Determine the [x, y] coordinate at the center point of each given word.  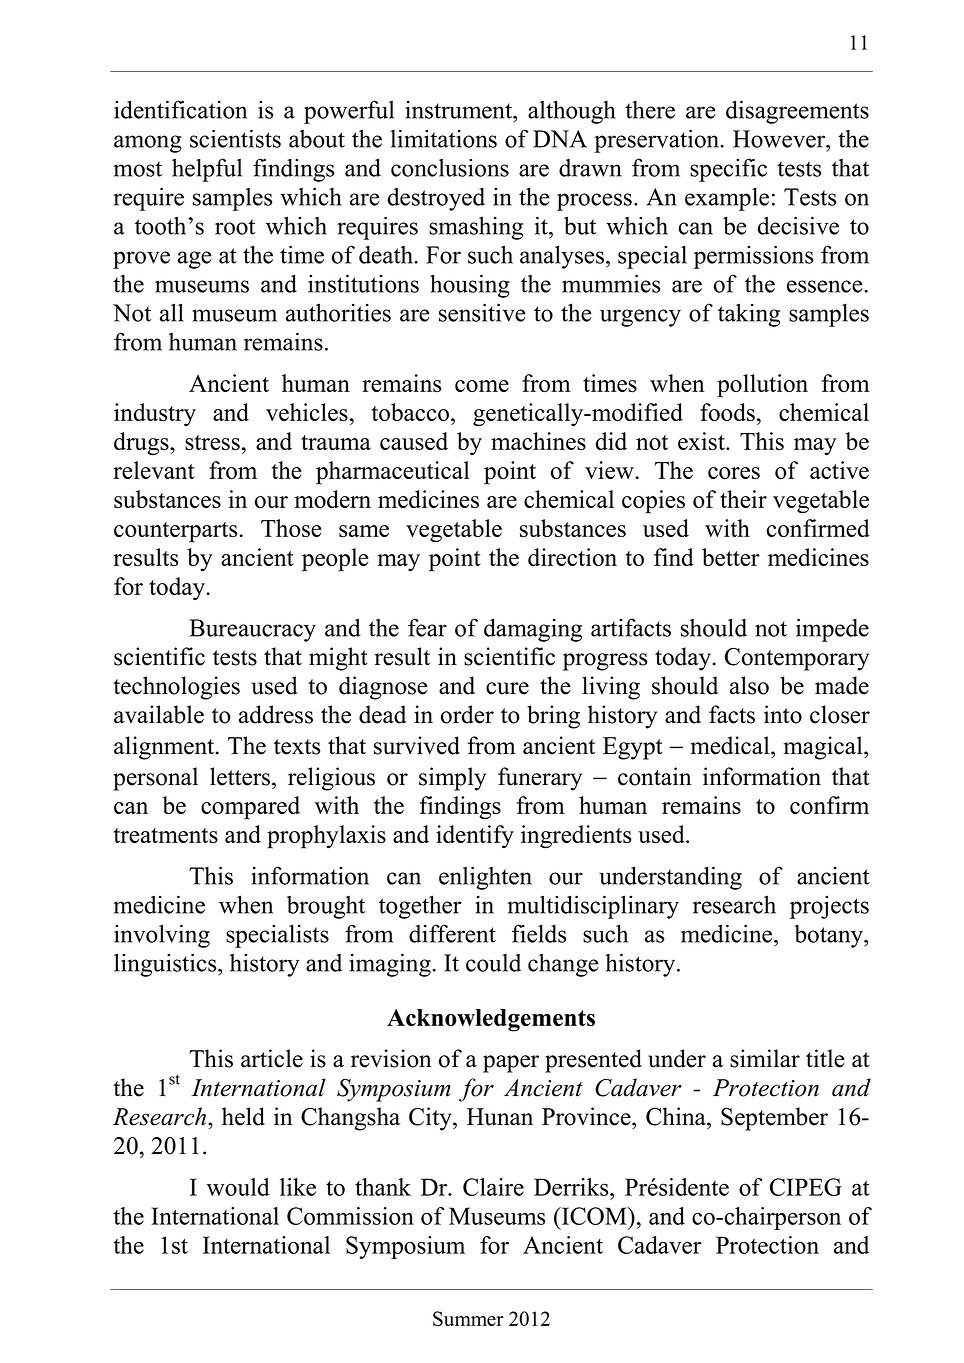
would [238, 1187]
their [743, 499]
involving [162, 936]
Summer [468, 1318]
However [780, 139]
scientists [235, 138]
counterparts [177, 532]
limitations [444, 138]
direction [572, 557]
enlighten [485, 878]
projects [829, 907]
